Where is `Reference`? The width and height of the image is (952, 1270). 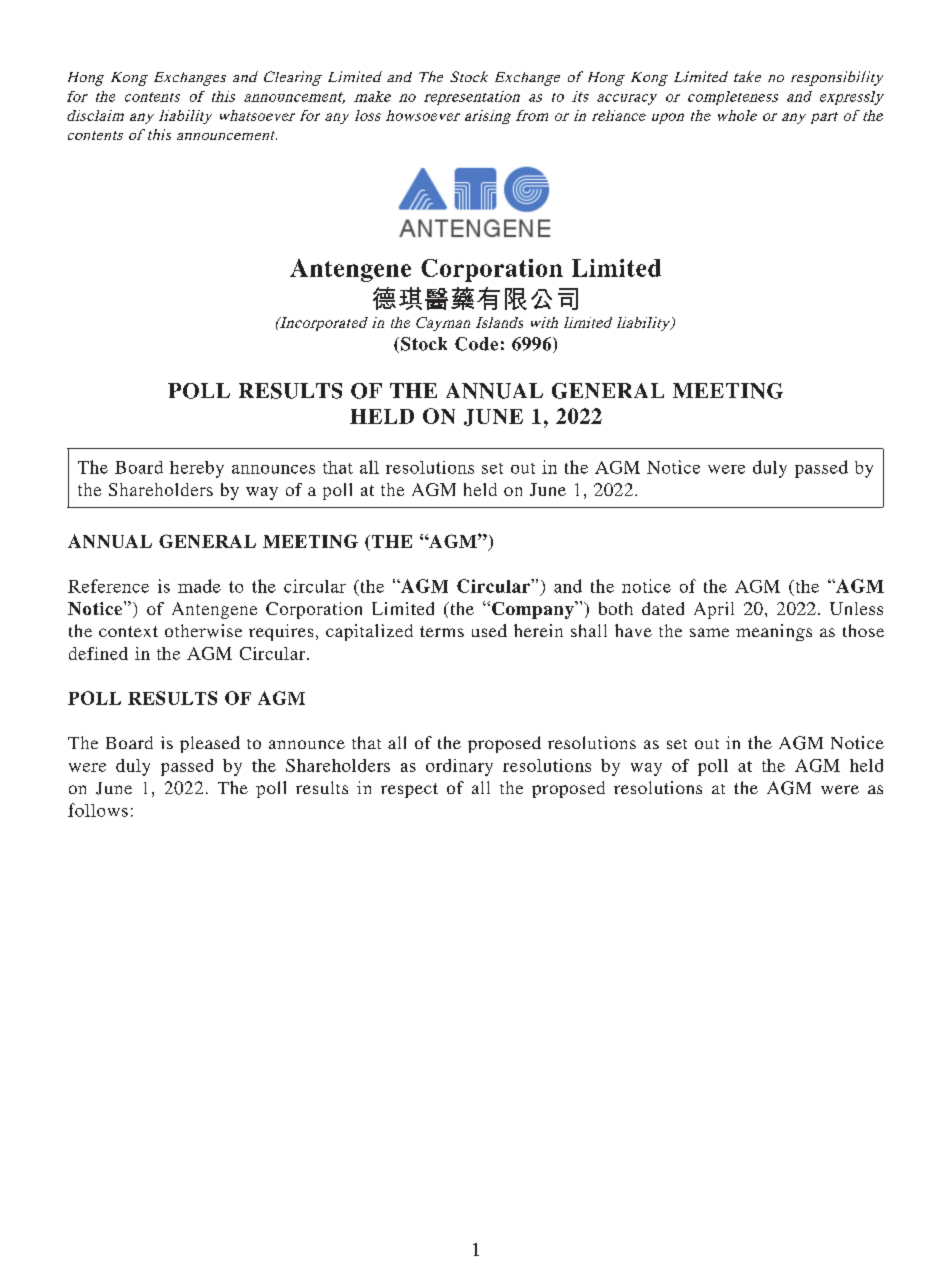 Reference is located at coordinates (108, 586).
